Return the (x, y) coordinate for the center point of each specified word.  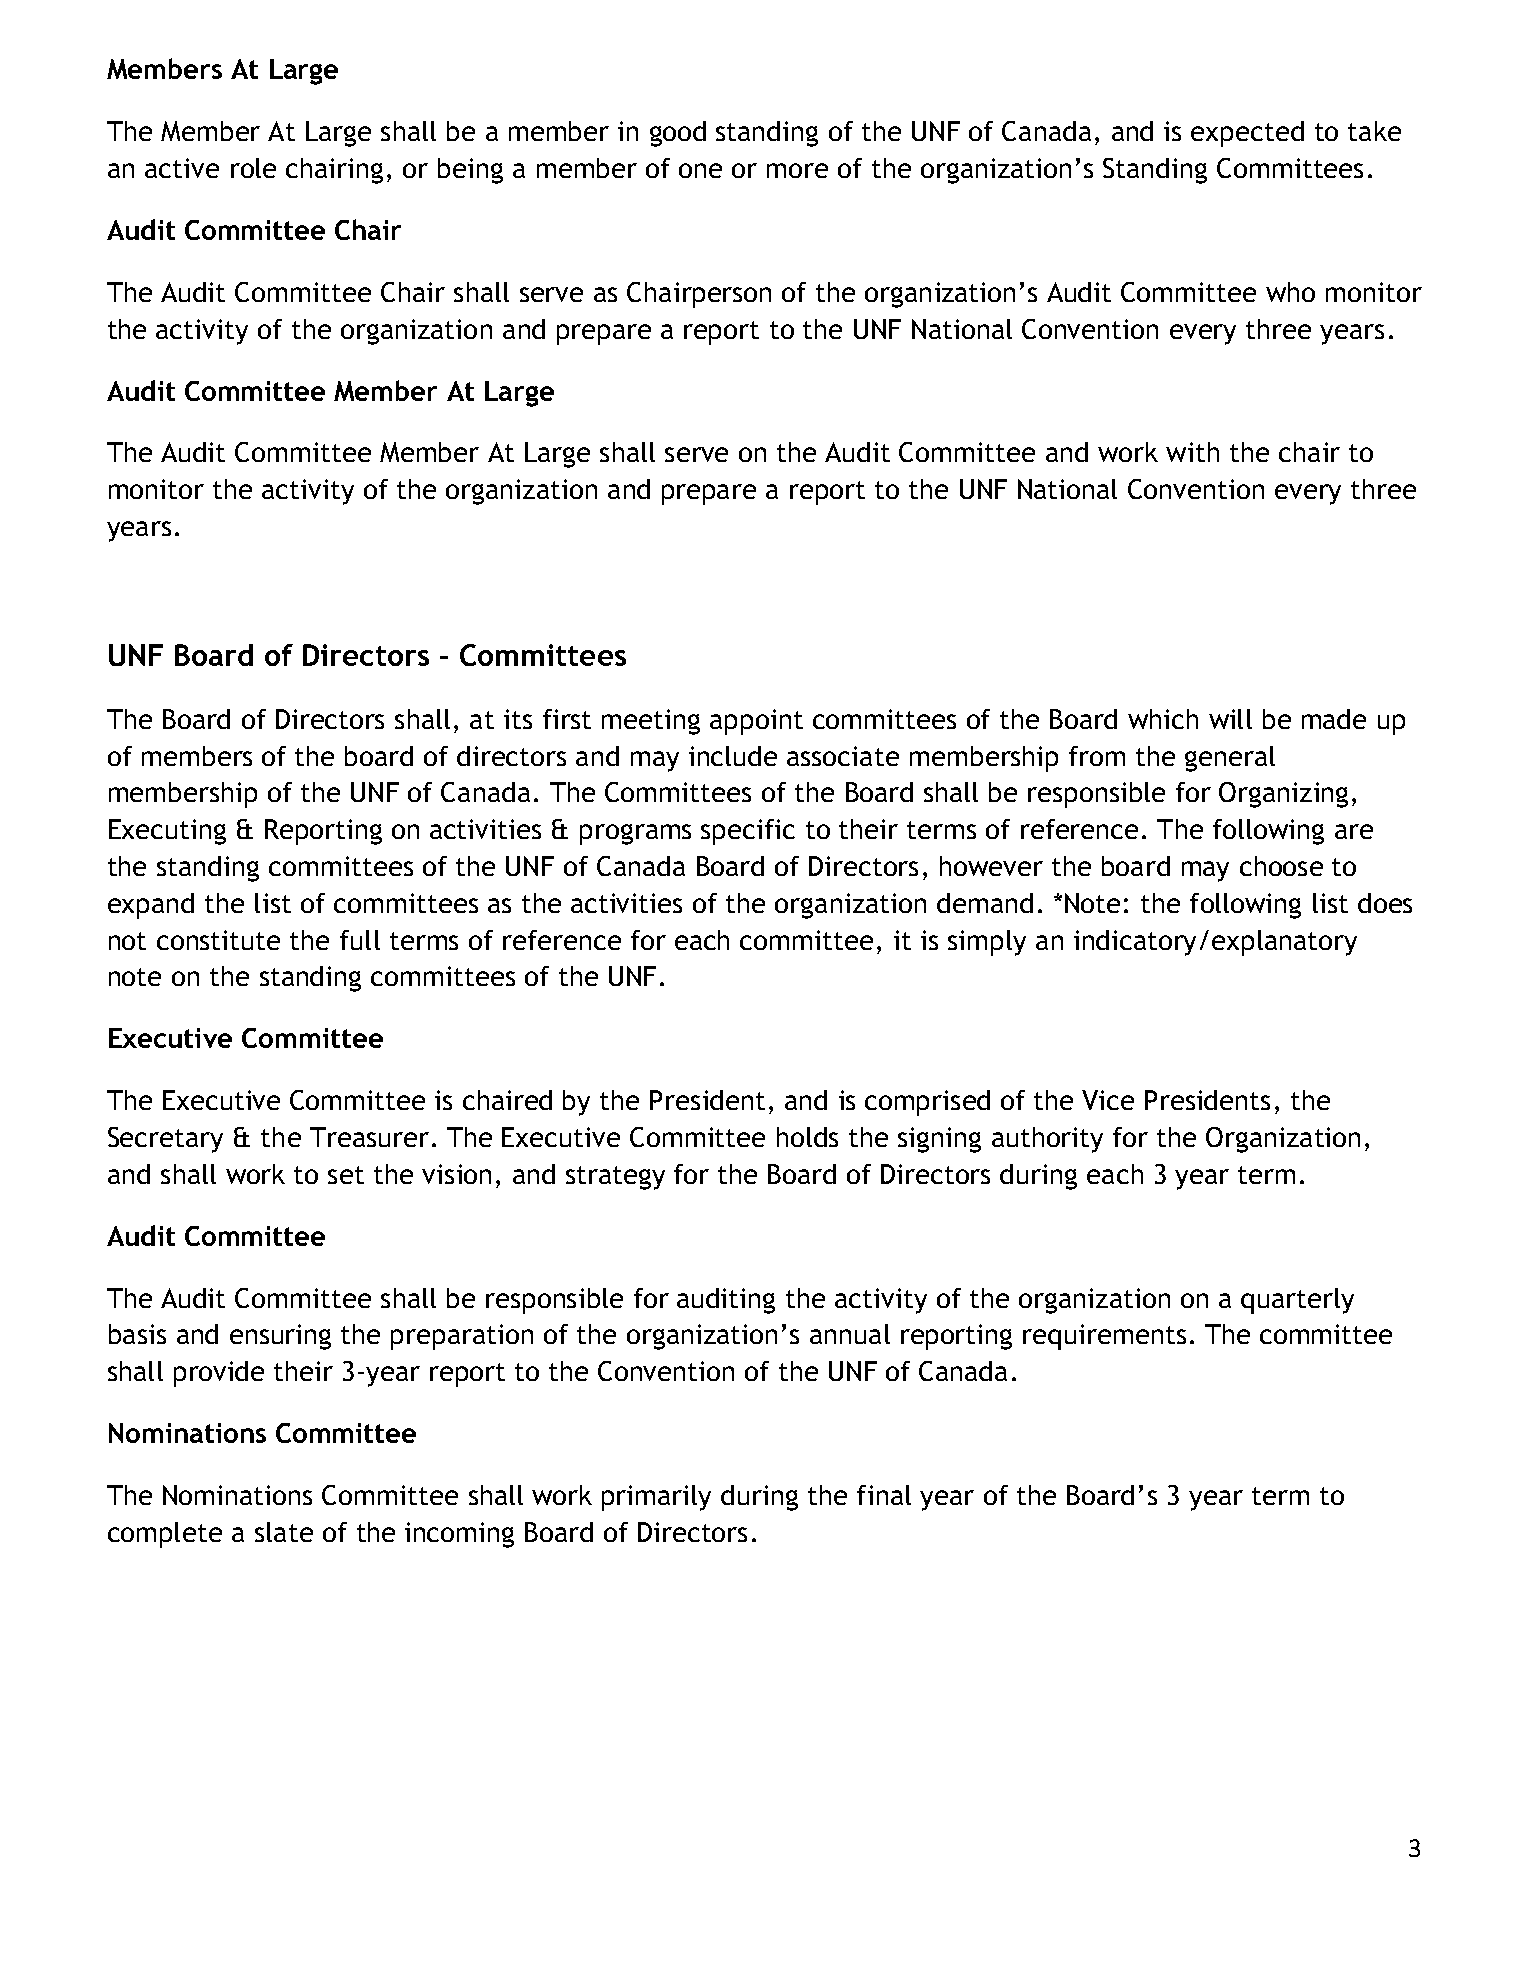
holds (807, 1137)
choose (1281, 866)
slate (284, 1532)
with (1192, 452)
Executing (167, 832)
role (253, 168)
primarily (656, 1498)
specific (748, 832)
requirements (1104, 1337)
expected (1247, 134)
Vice (1108, 1100)
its (518, 719)
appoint (756, 722)
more (797, 170)
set (346, 1175)
